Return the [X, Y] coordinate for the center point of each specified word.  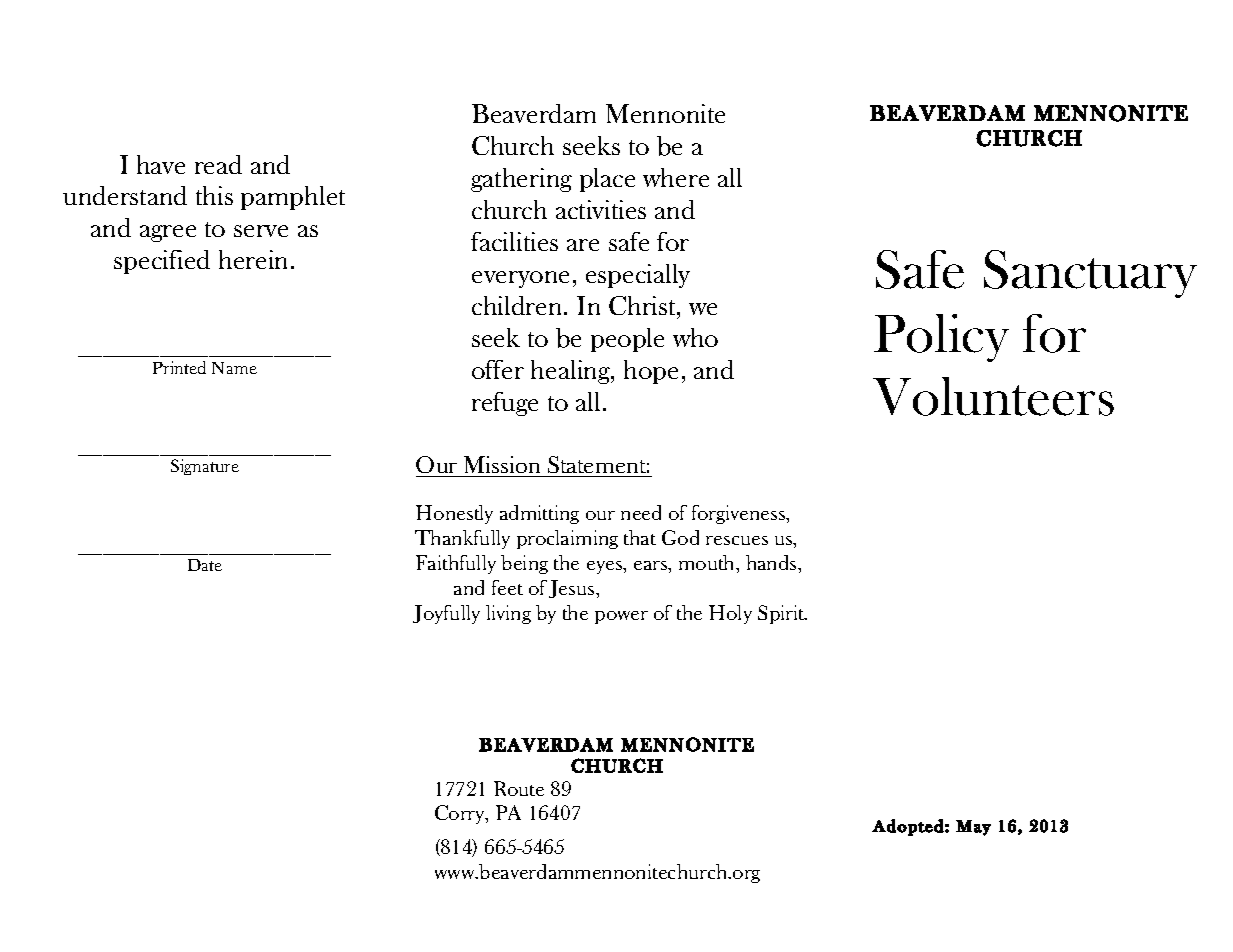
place [607, 180]
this [214, 195]
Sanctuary [1090, 274]
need [641, 512]
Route [519, 788]
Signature [205, 467]
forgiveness [740, 514]
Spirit [782, 614]
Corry [461, 814]
